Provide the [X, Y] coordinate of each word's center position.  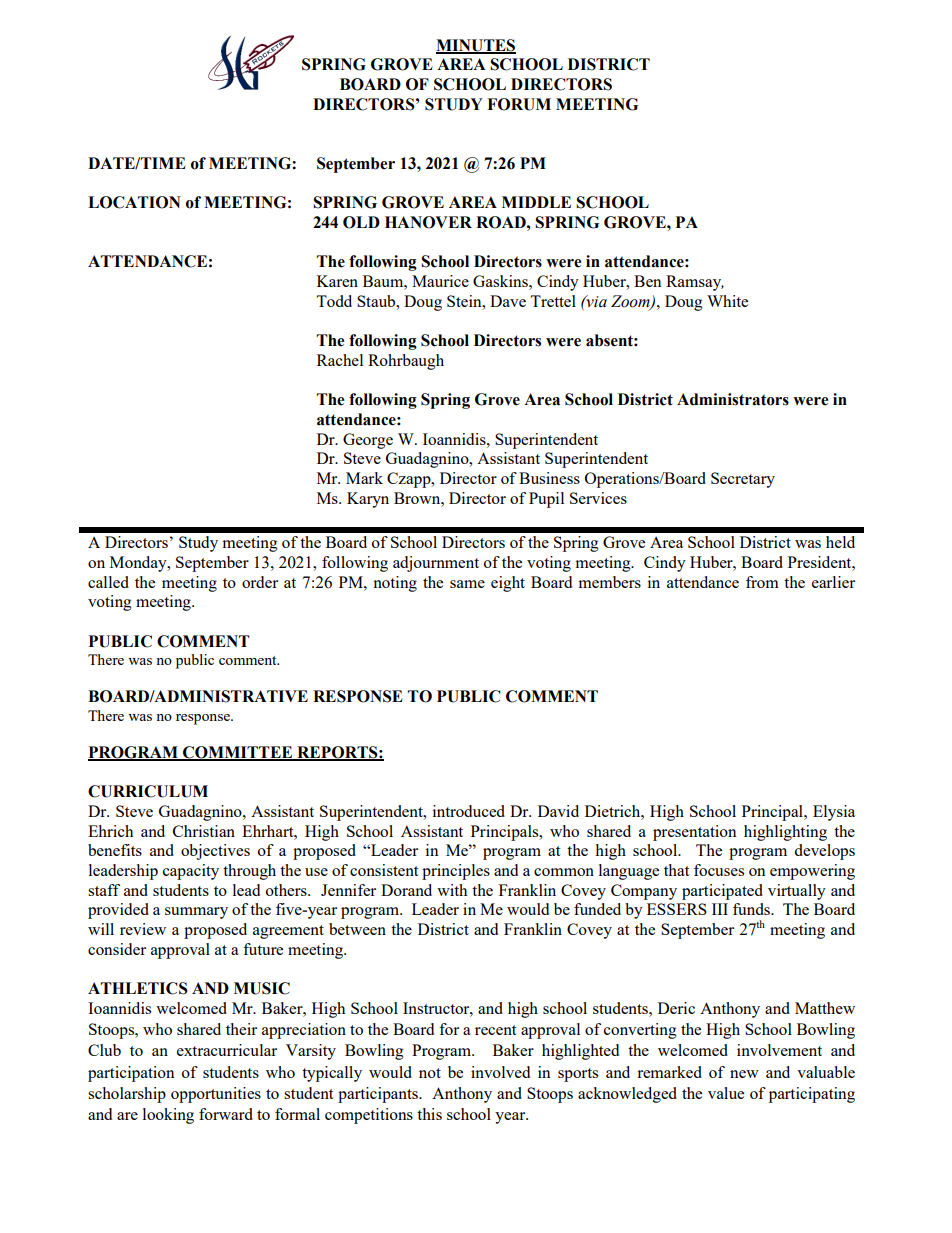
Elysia [834, 813]
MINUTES [476, 46]
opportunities [216, 1095]
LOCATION [134, 202]
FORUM [519, 104]
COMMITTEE [238, 753]
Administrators [733, 399]
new [744, 1074]
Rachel [340, 360]
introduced [469, 811]
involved [500, 1072]
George [368, 441]
